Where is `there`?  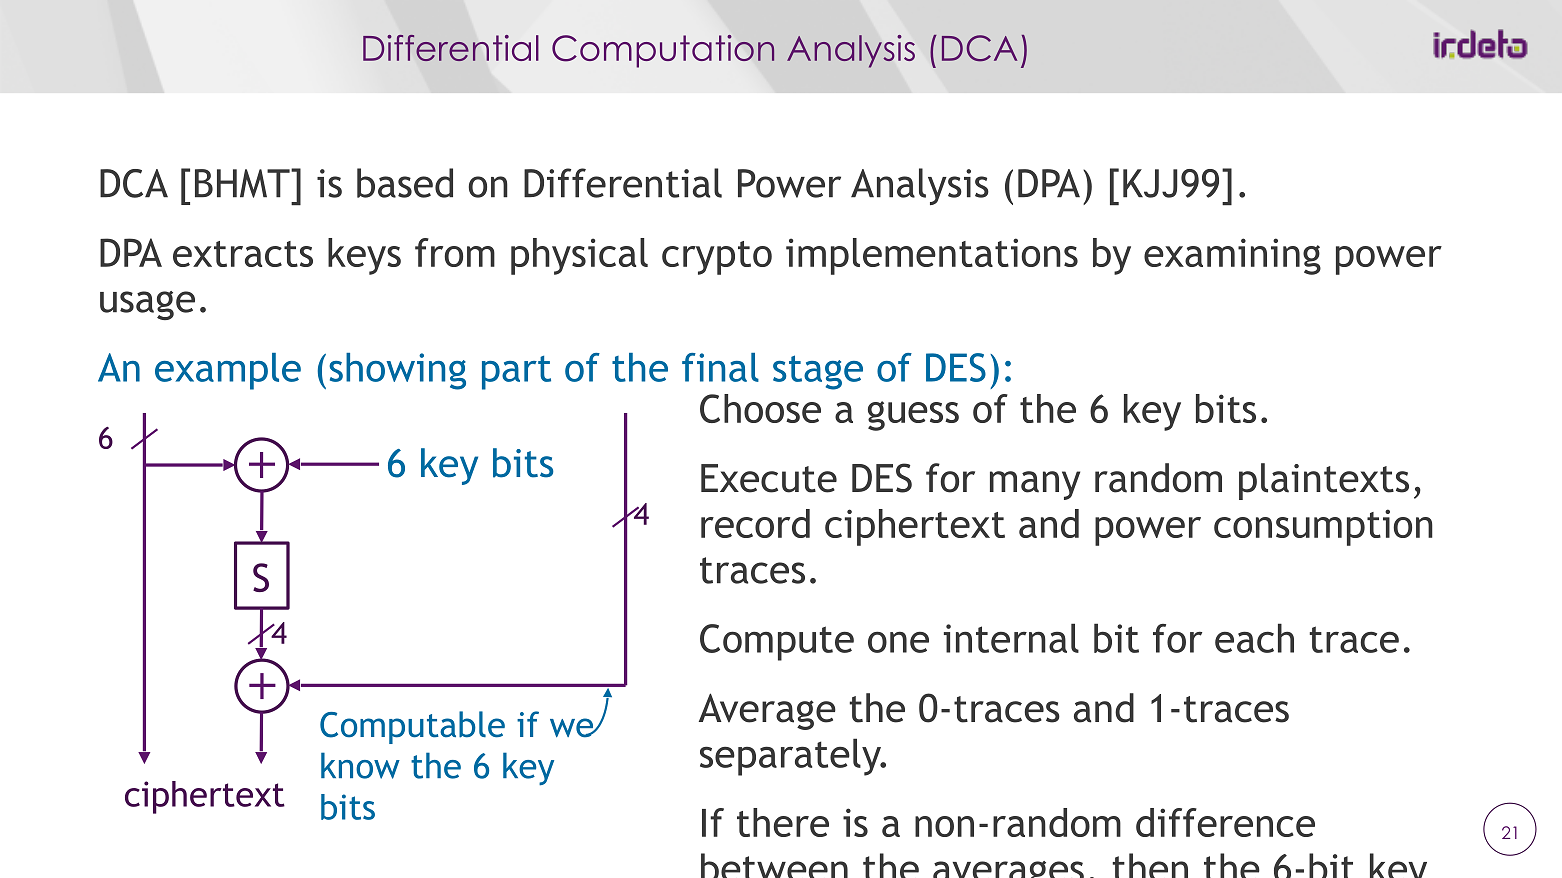
there is located at coordinates (783, 822).
